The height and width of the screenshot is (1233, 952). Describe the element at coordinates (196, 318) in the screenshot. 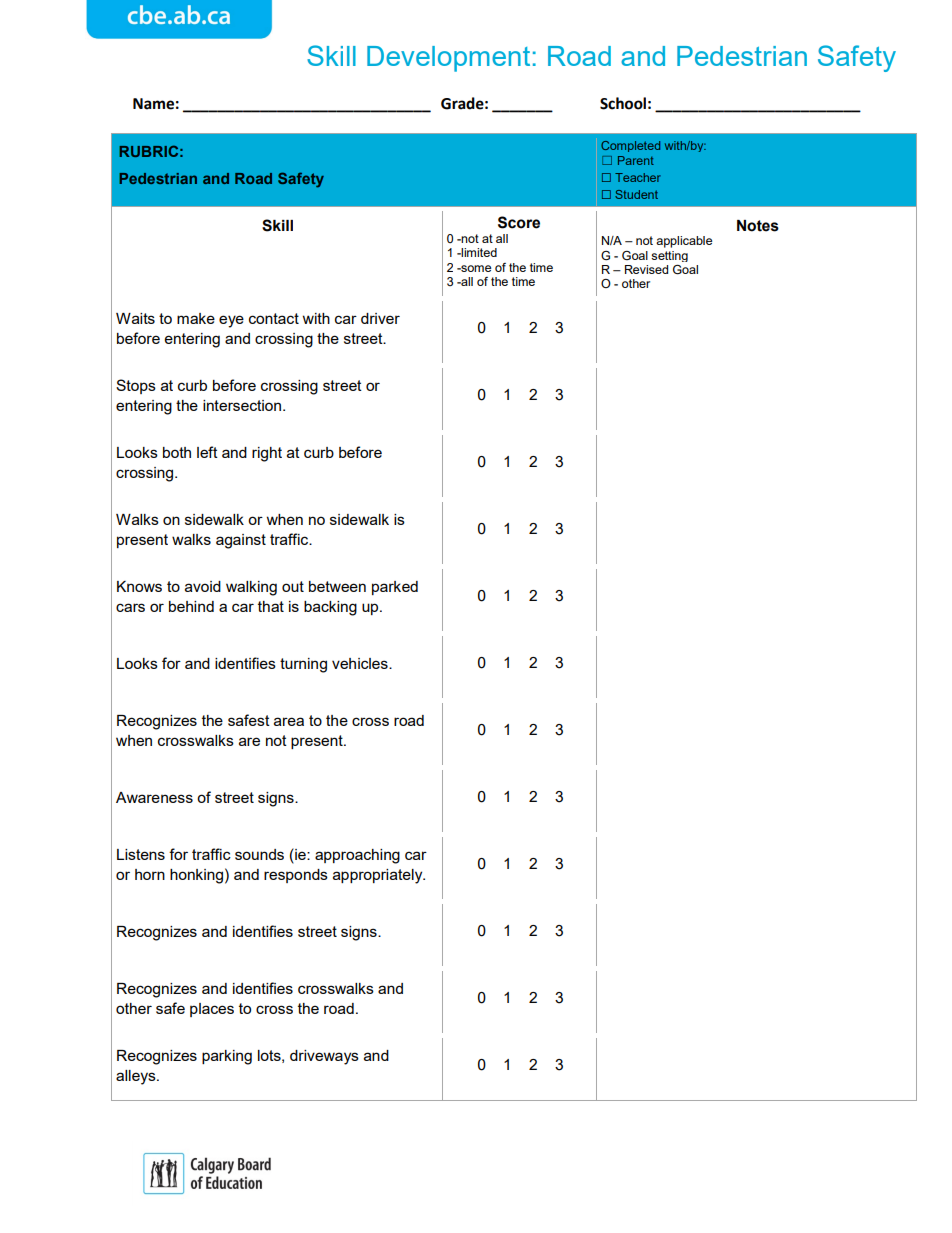

I see `make` at that location.
